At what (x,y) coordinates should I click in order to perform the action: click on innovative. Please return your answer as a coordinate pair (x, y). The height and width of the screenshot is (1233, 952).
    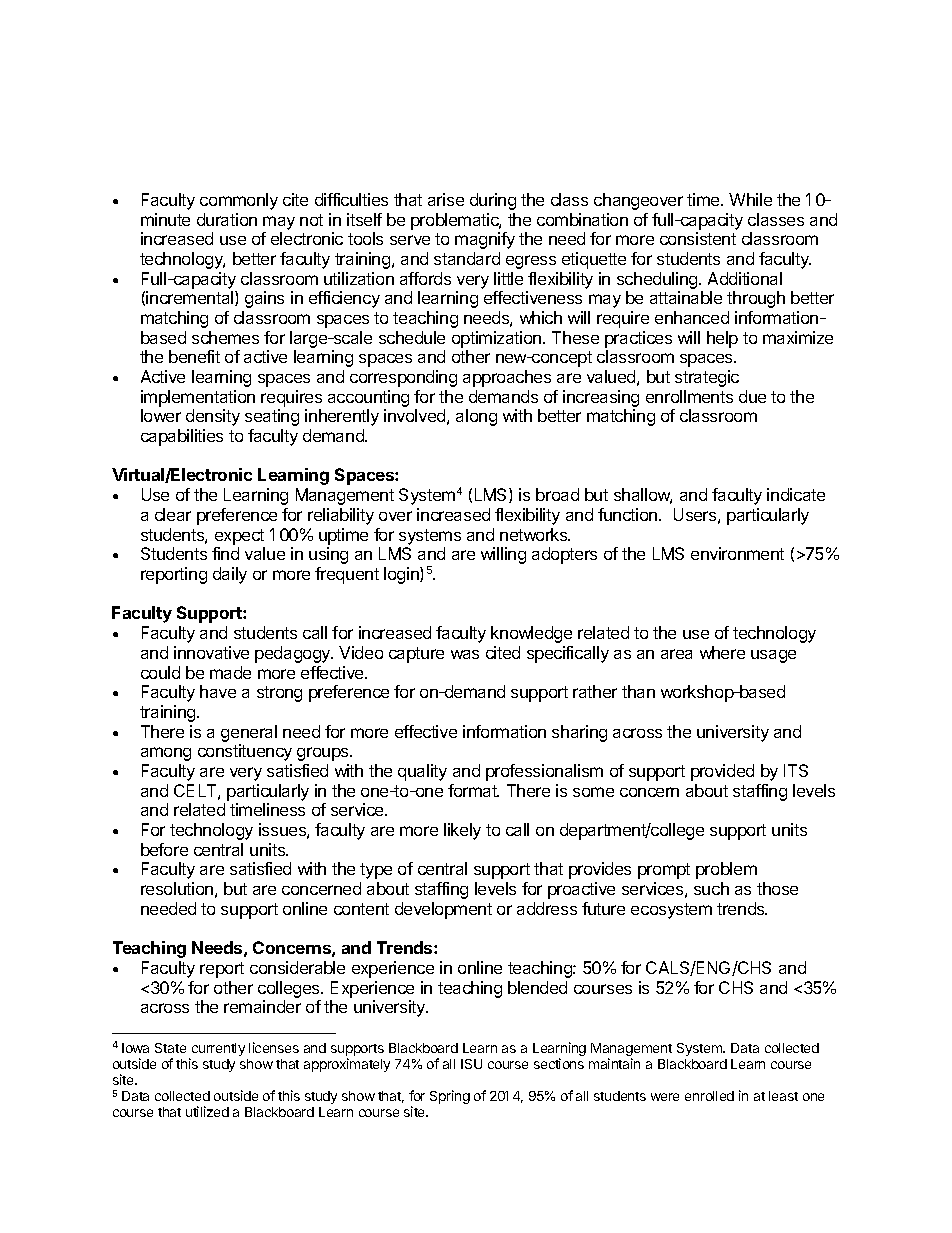
    Looking at the image, I should click on (211, 652).
